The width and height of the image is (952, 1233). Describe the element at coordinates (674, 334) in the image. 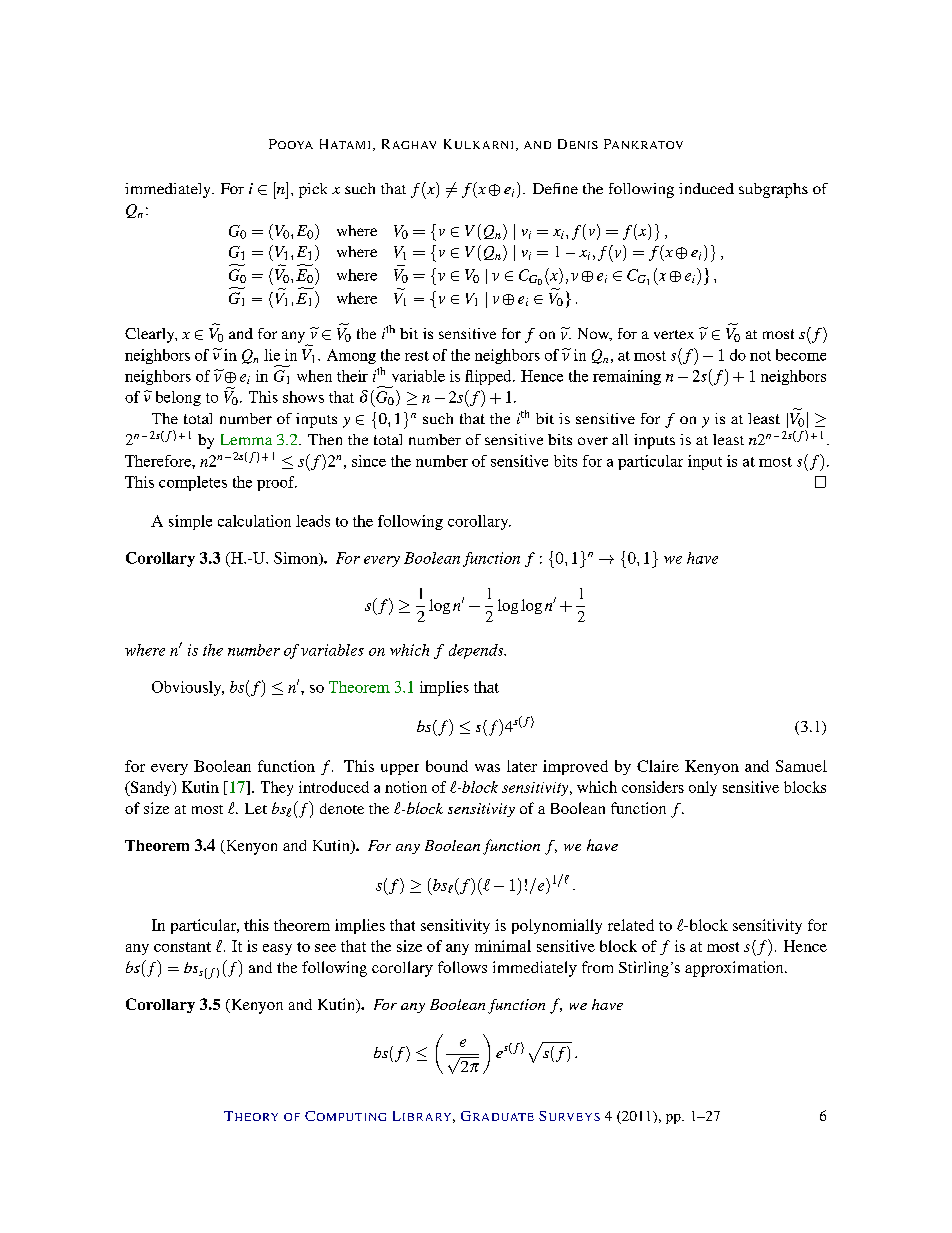

I see `vertex` at that location.
